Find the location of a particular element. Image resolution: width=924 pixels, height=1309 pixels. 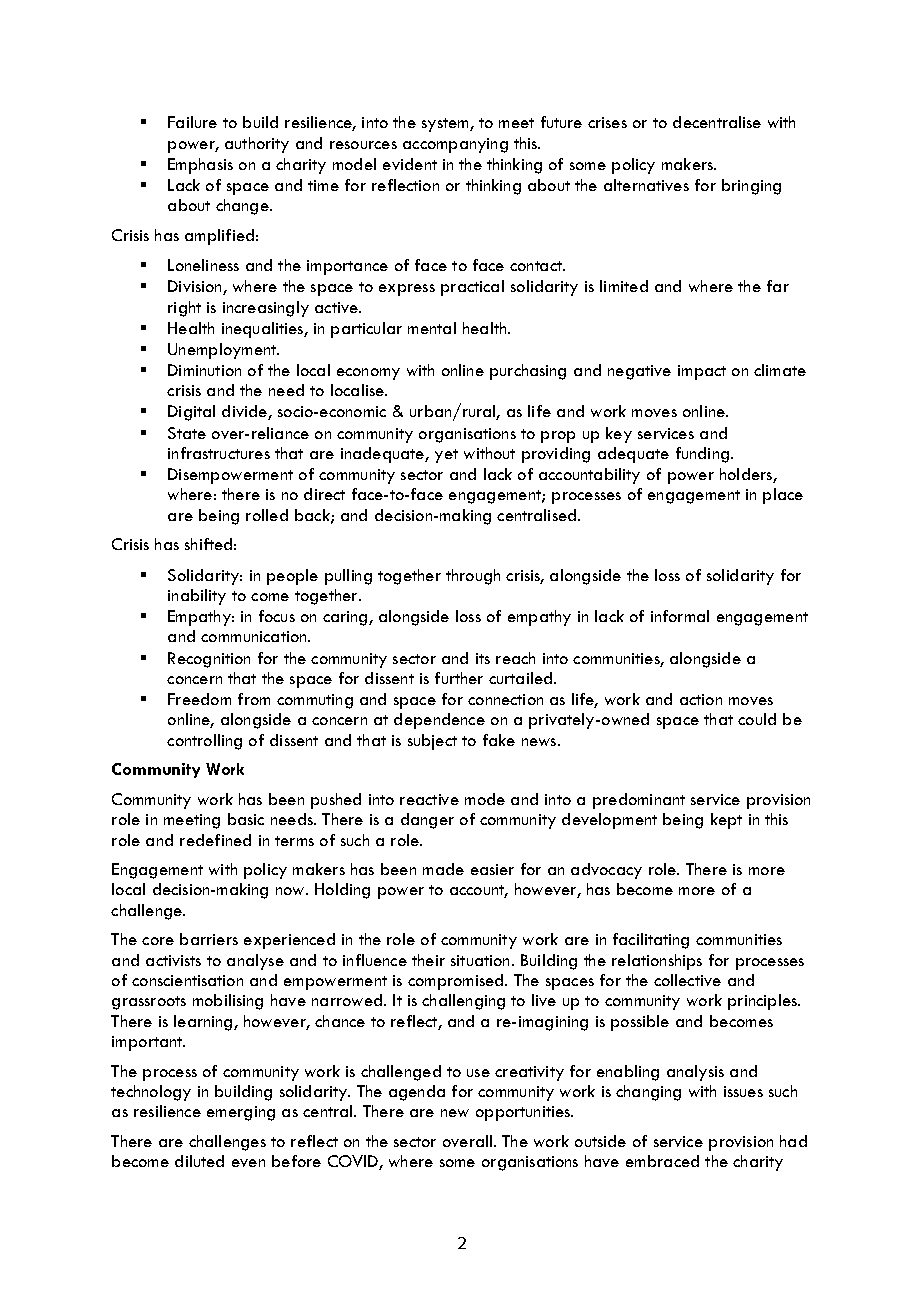

accompanying is located at coordinates (455, 145).
